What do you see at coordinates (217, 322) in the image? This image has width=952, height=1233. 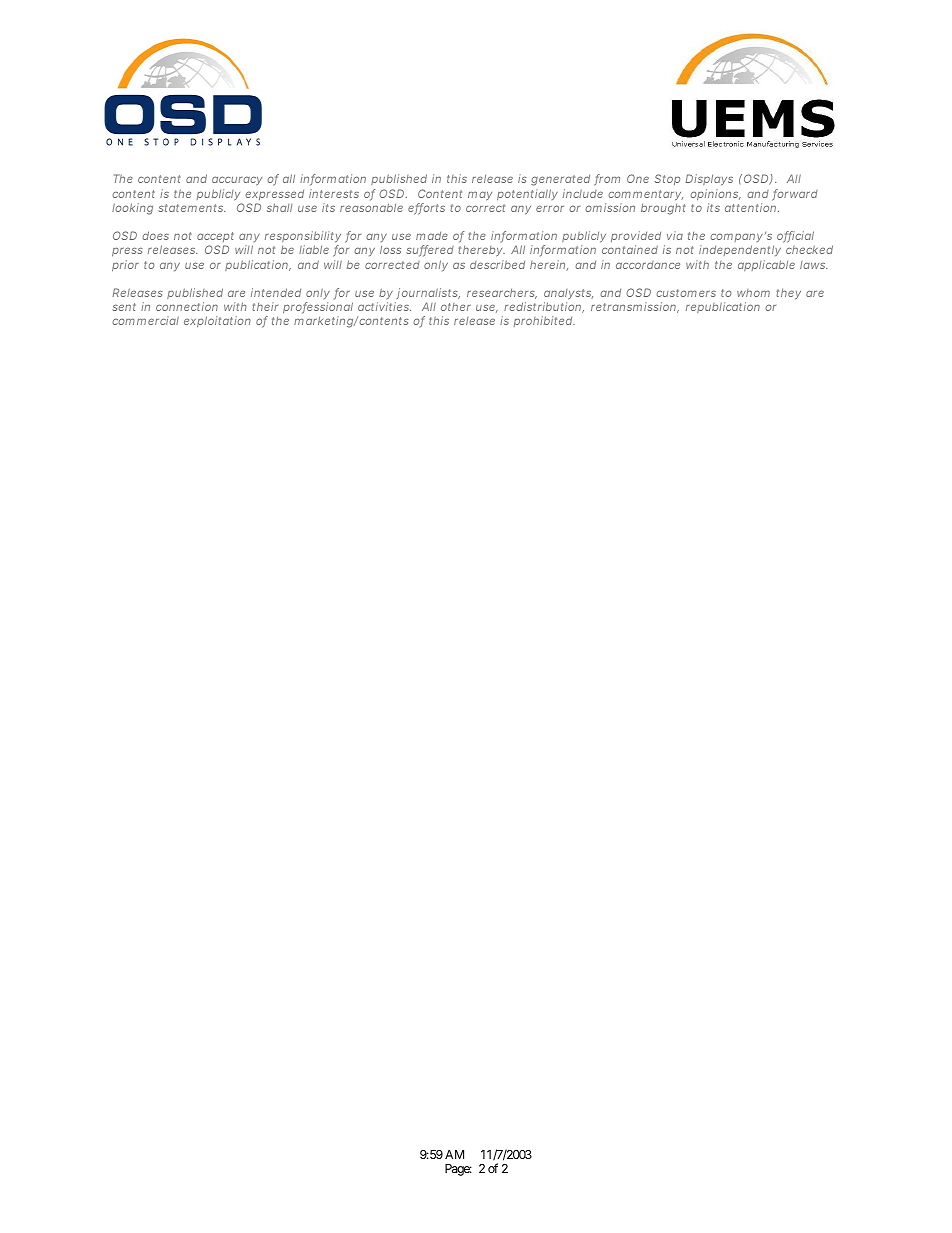 I see `exploitation` at bounding box center [217, 322].
